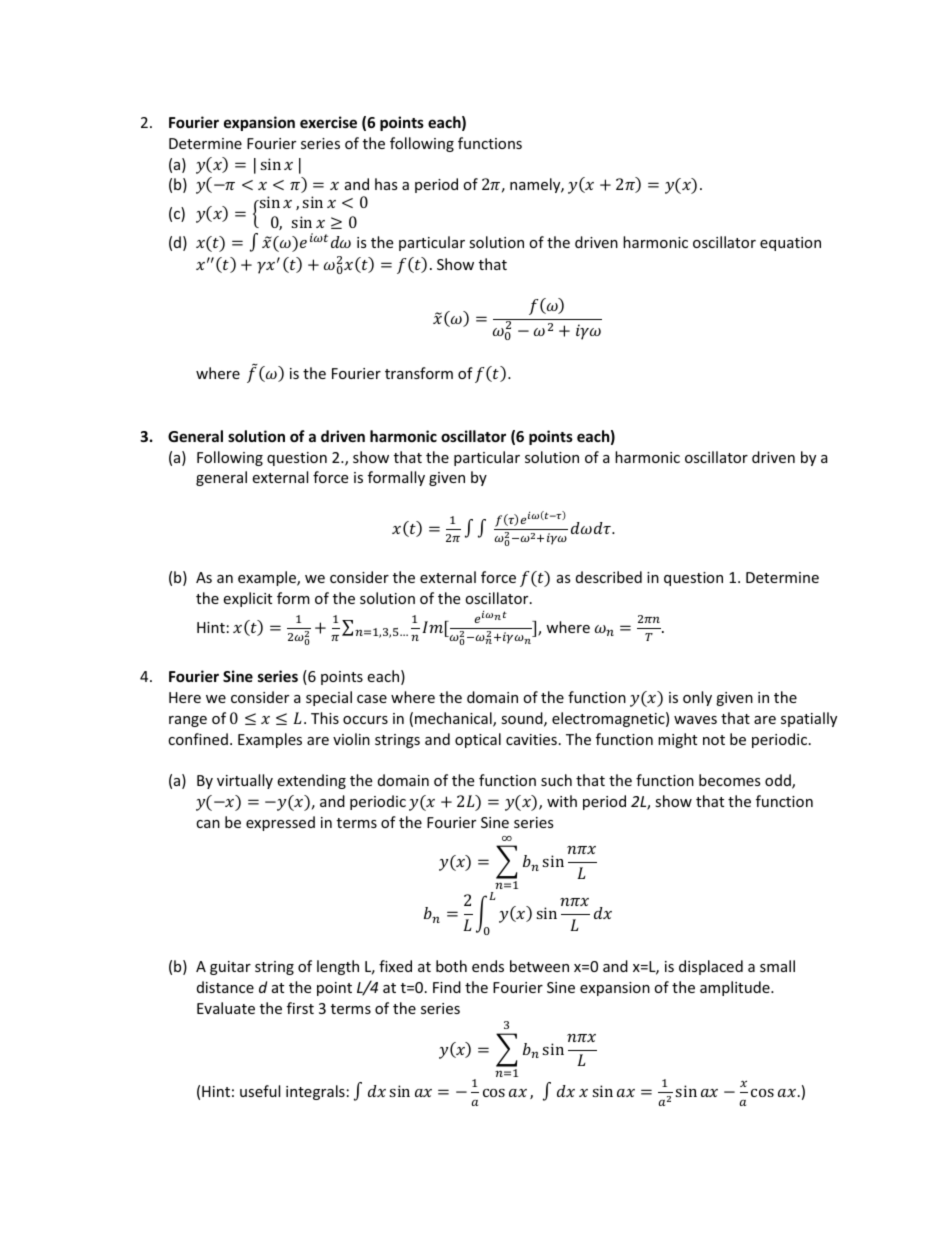 The image size is (952, 1233). I want to click on equation, so click(790, 244).
